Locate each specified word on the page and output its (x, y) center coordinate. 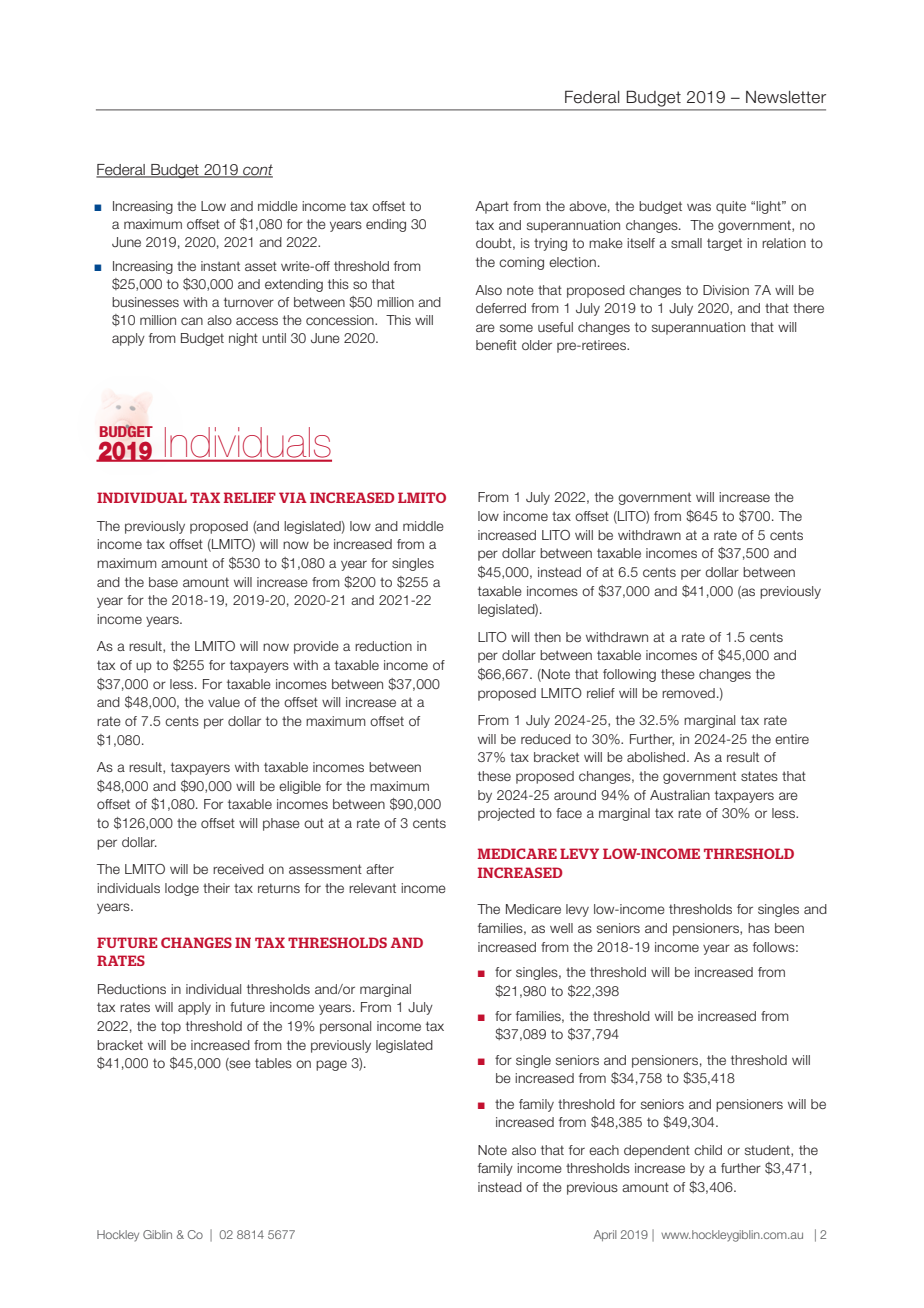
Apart (492, 207)
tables (273, 1063)
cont (257, 171)
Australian (680, 795)
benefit (496, 345)
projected (506, 814)
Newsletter (786, 97)
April (605, 1235)
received (238, 869)
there (808, 308)
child (708, 1150)
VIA (293, 497)
